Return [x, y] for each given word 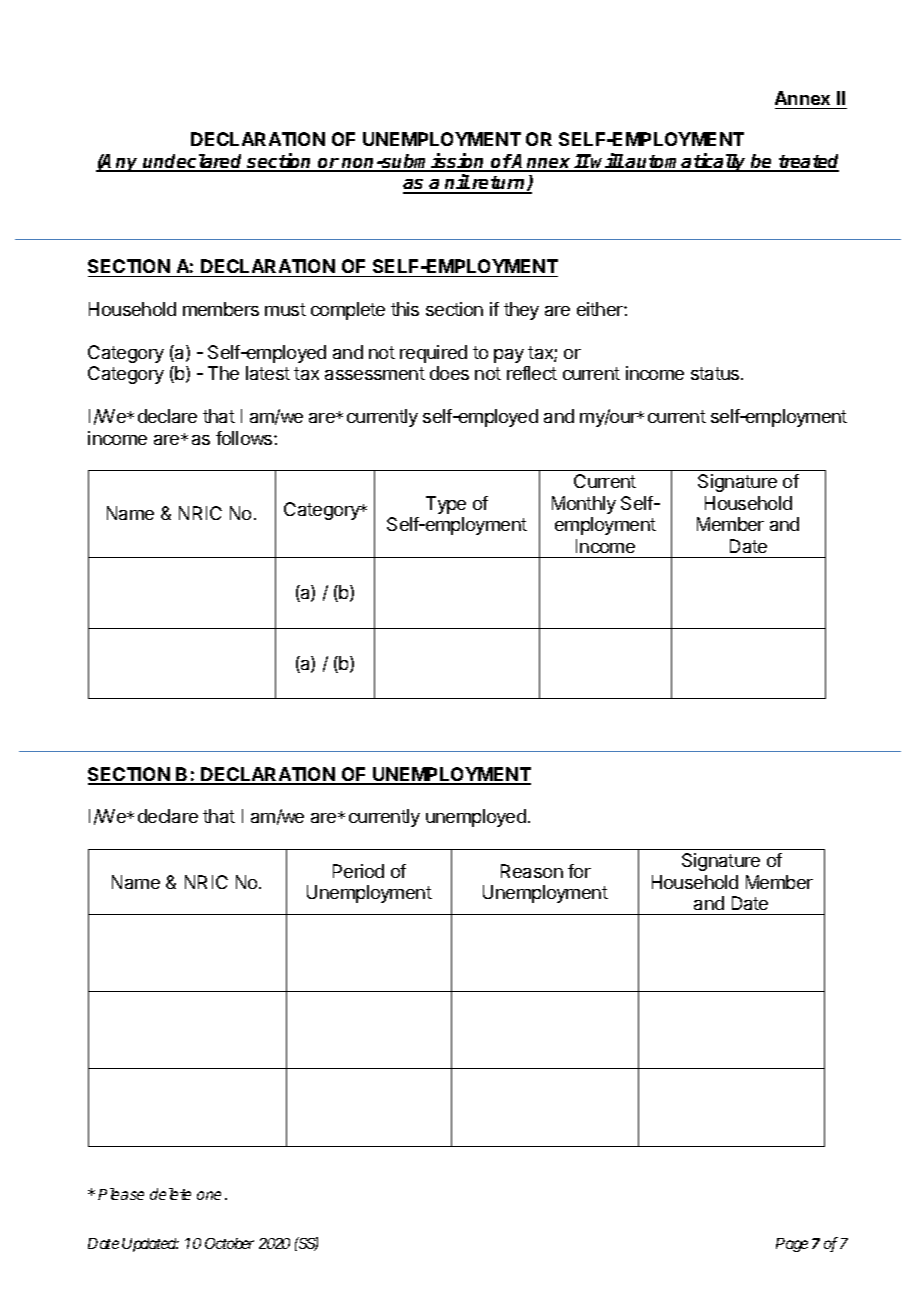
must [285, 309]
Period [358, 871]
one [209, 1195]
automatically [686, 162]
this [405, 309]
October [229, 1243]
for [579, 871]
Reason [532, 871]
